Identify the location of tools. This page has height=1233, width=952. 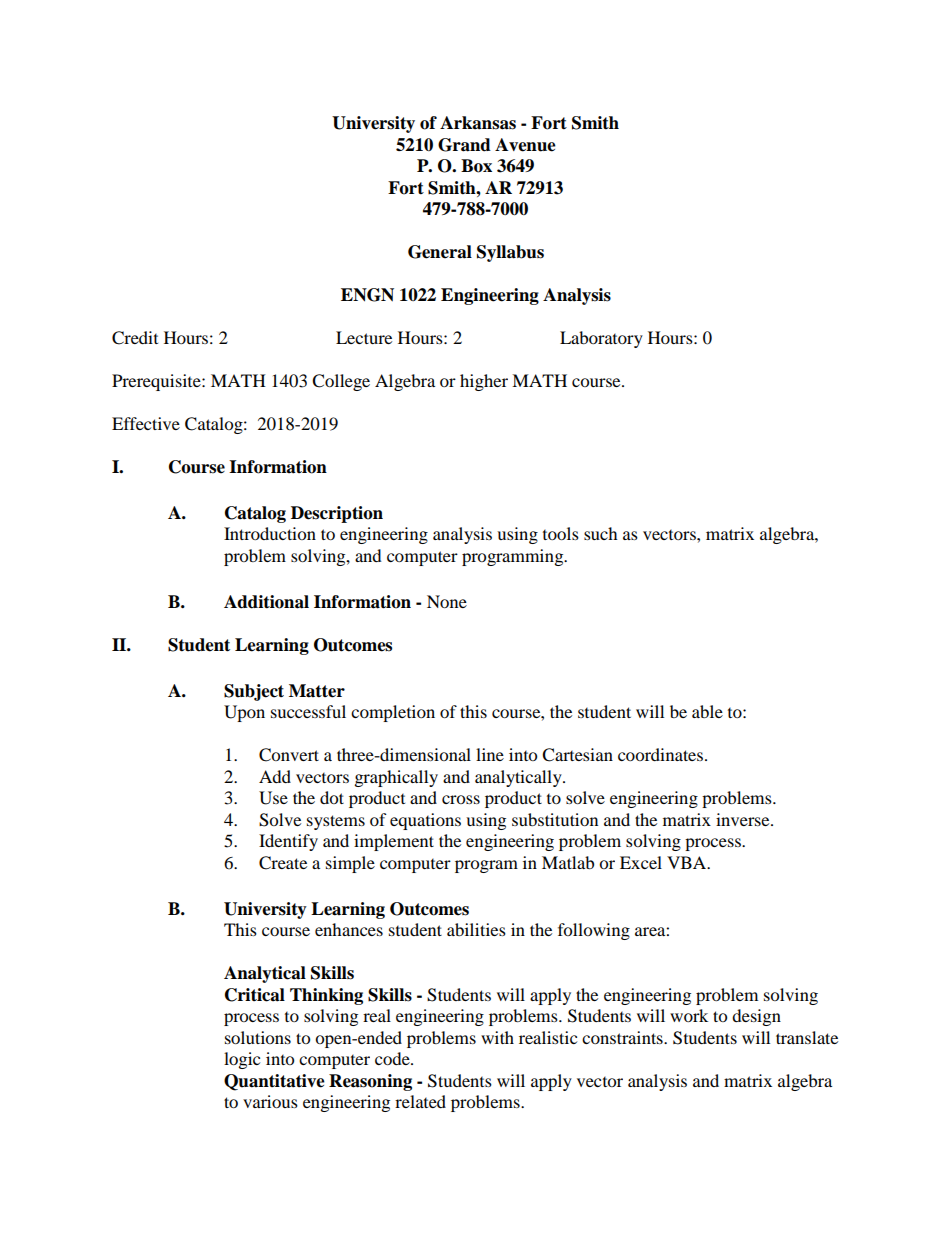
(561, 533).
